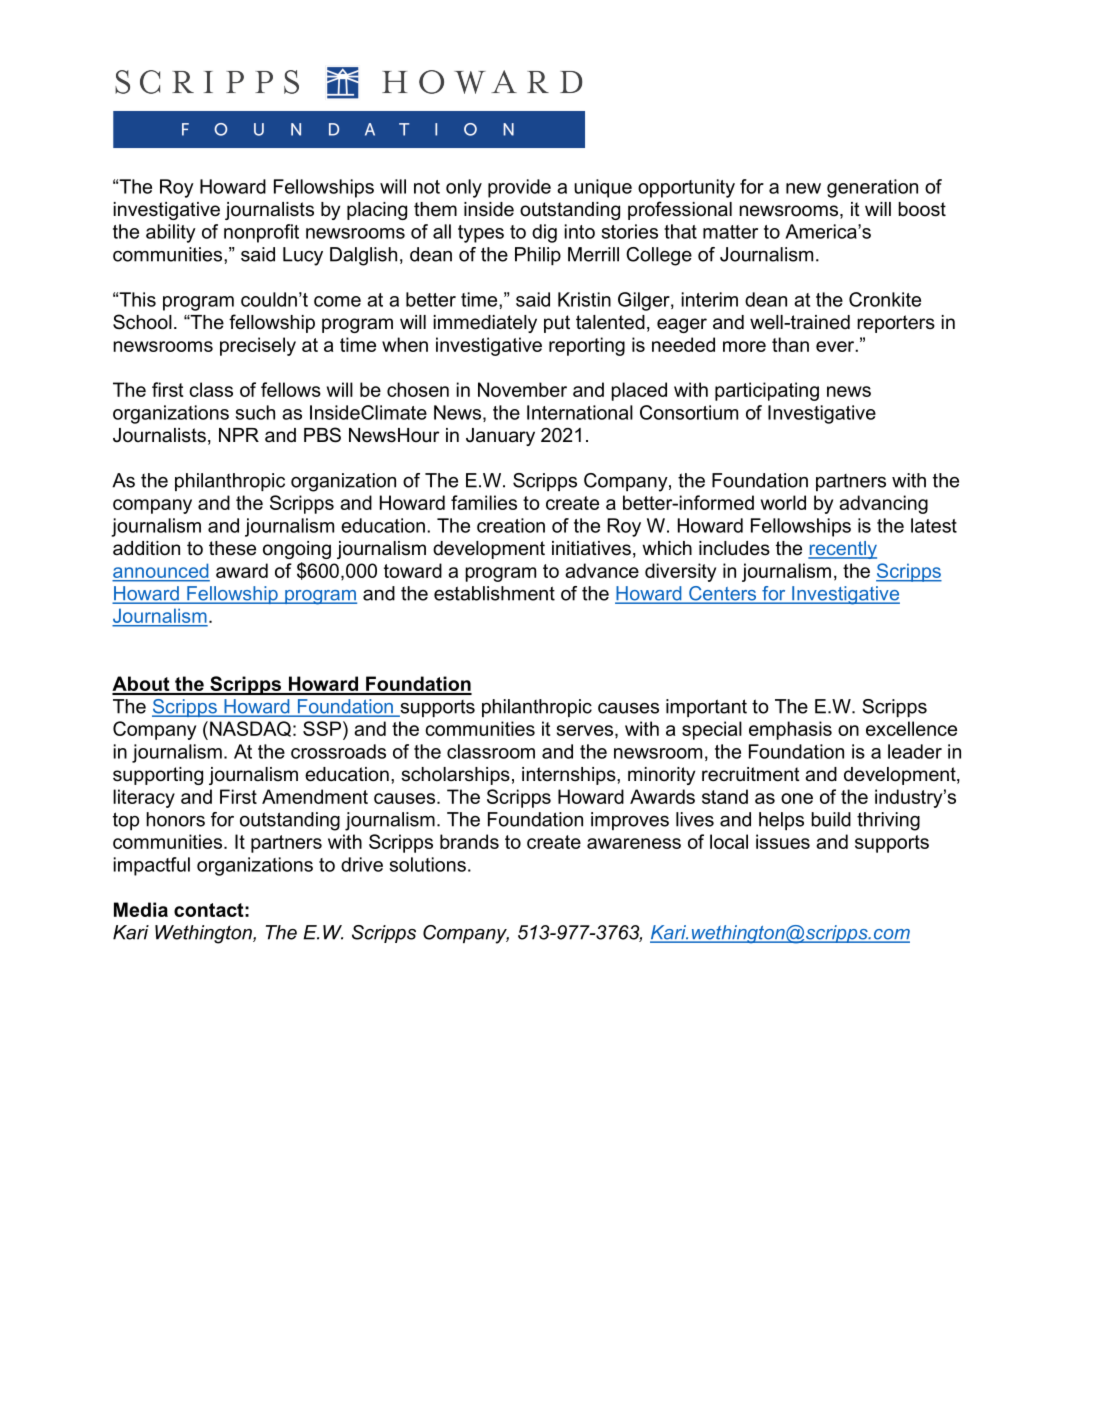 The width and height of the document is (1093, 1415). Describe the element at coordinates (175, 819) in the document. I see `honors` at that location.
